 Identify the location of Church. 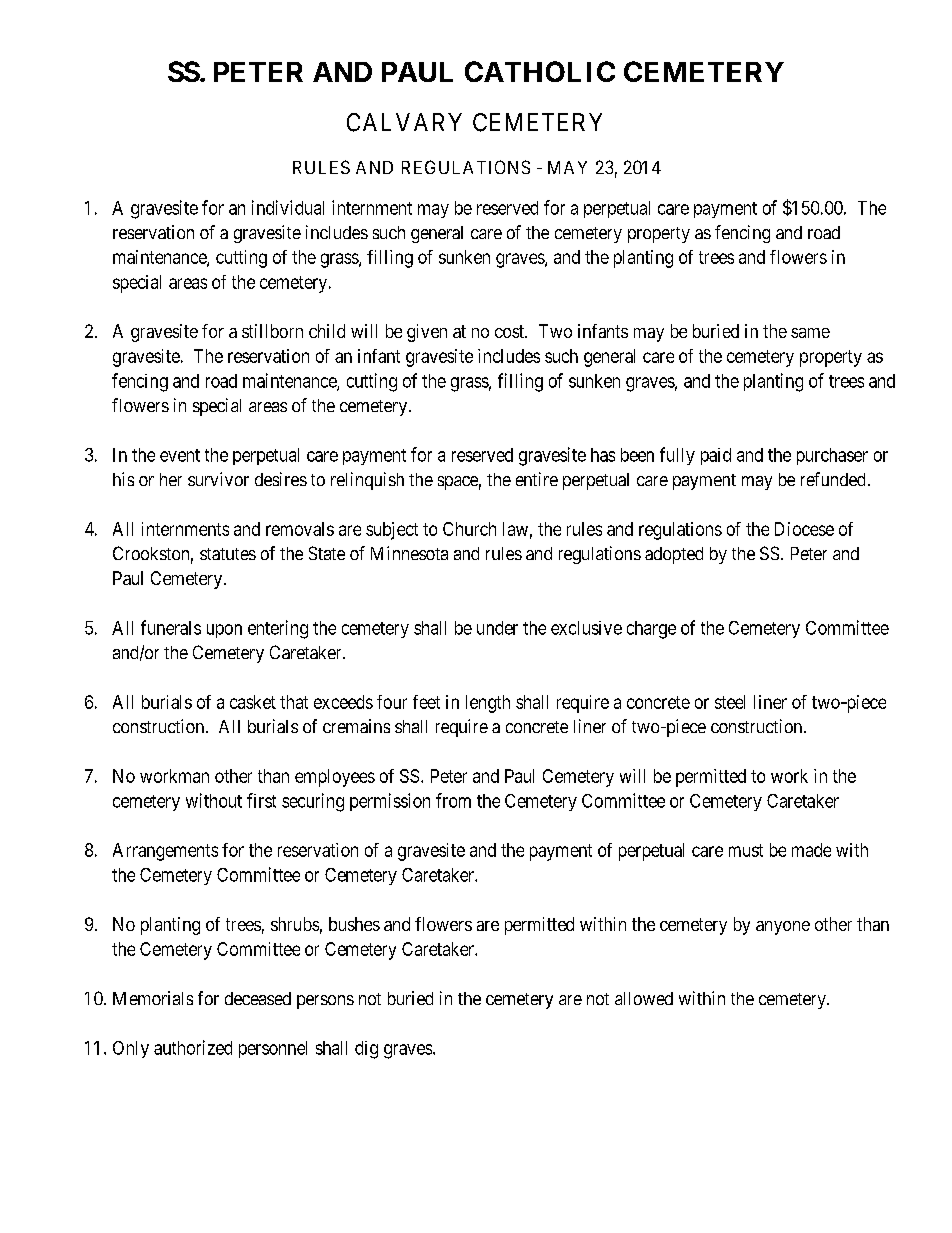
(469, 529).
